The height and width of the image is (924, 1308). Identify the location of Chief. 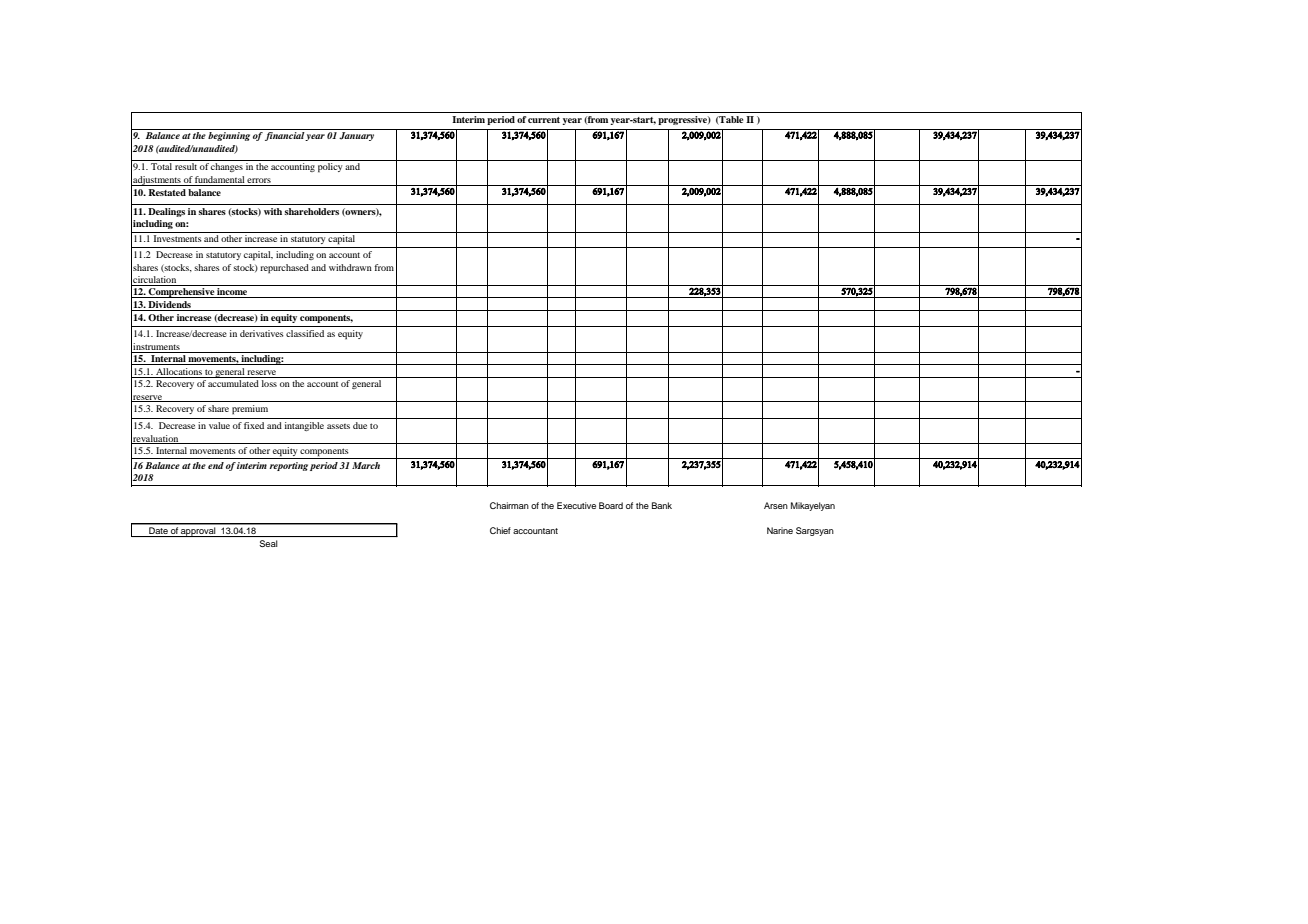
(500, 530).
